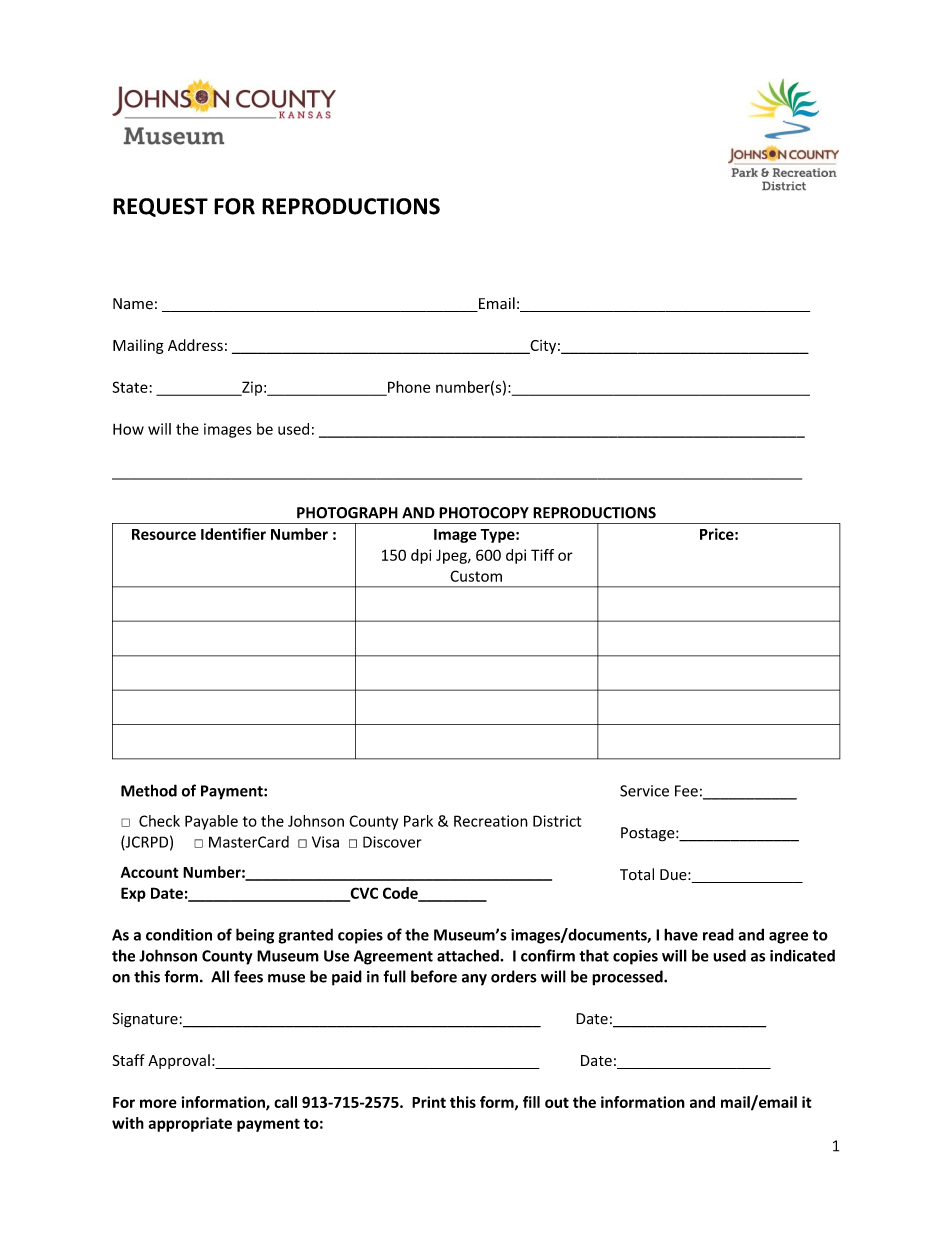 The height and width of the screenshot is (1233, 952). What do you see at coordinates (149, 790) in the screenshot?
I see `Method` at bounding box center [149, 790].
